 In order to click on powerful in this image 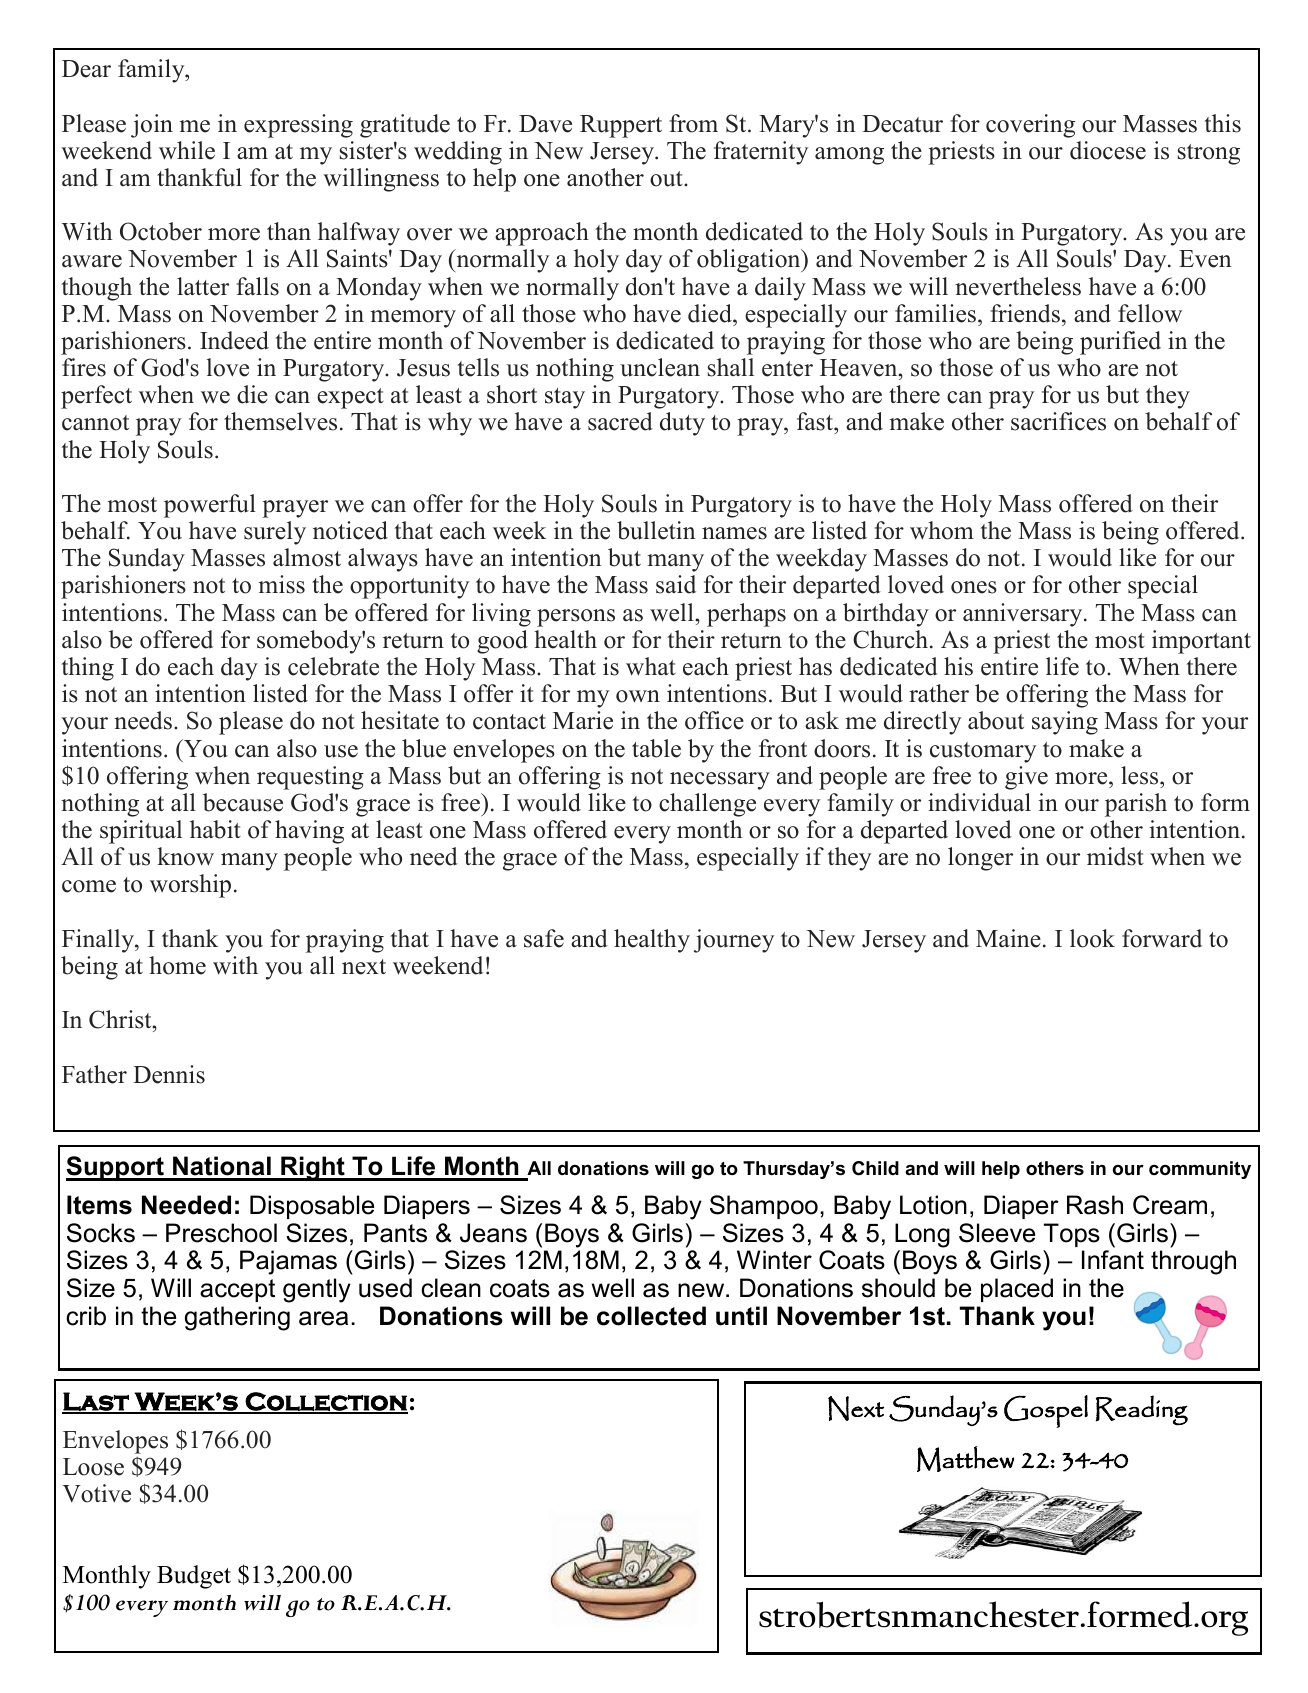, I will do `click(210, 506)`.
